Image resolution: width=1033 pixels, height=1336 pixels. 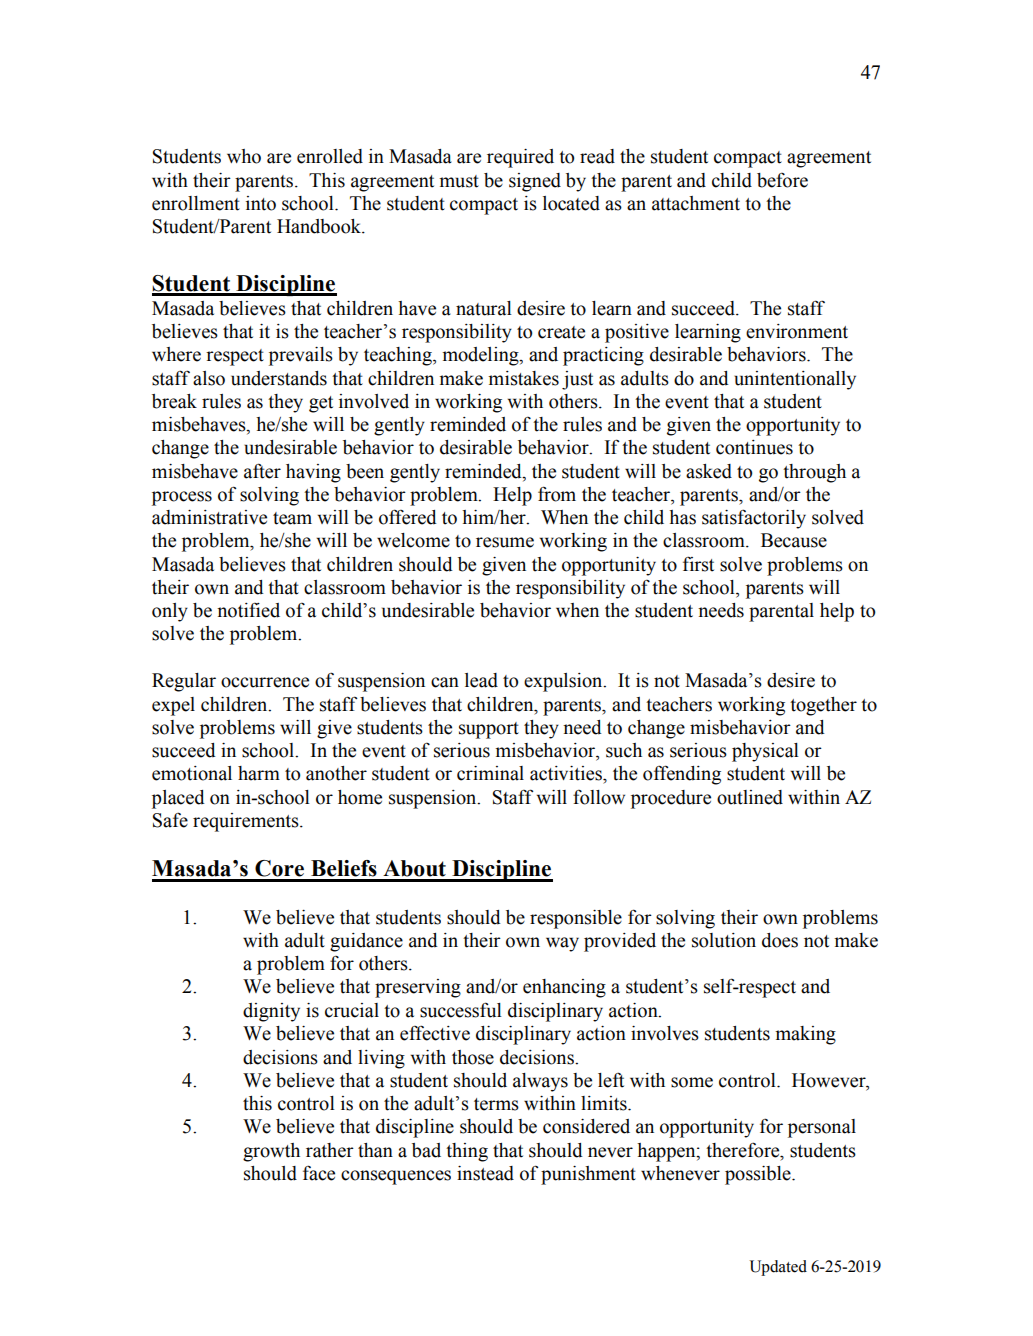 I want to click on before, so click(x=782, y=180).
